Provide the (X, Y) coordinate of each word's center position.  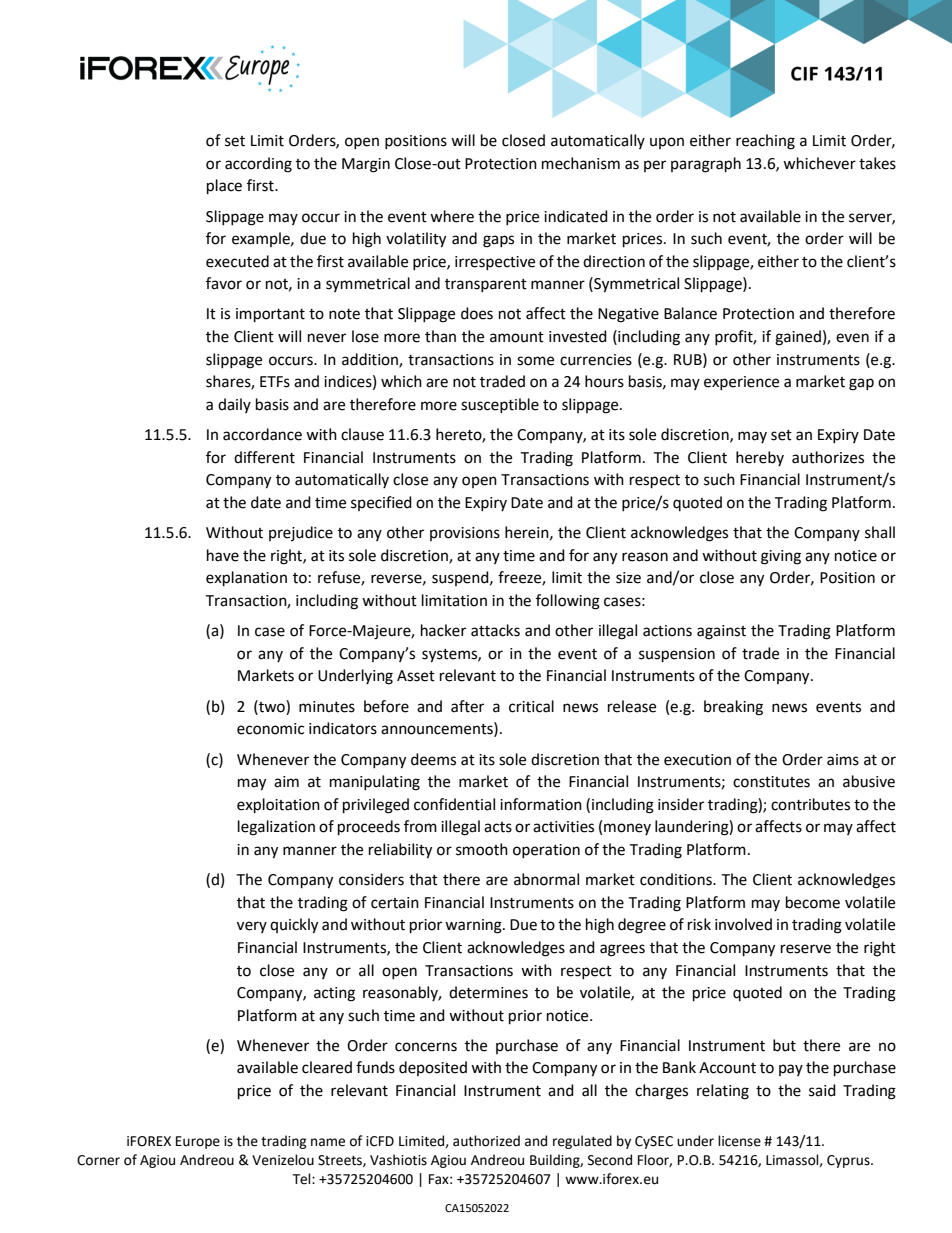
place (224, 187)
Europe (198, 1142)
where (452, 216)
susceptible (500, 405)
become (813, 902)
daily (234, 405)
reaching (765, 142)
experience (741, 383)
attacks (495, 630)
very (252, 927)
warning (474, 926)
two (272, 706)
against (721, 632)
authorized (486, 1141)
